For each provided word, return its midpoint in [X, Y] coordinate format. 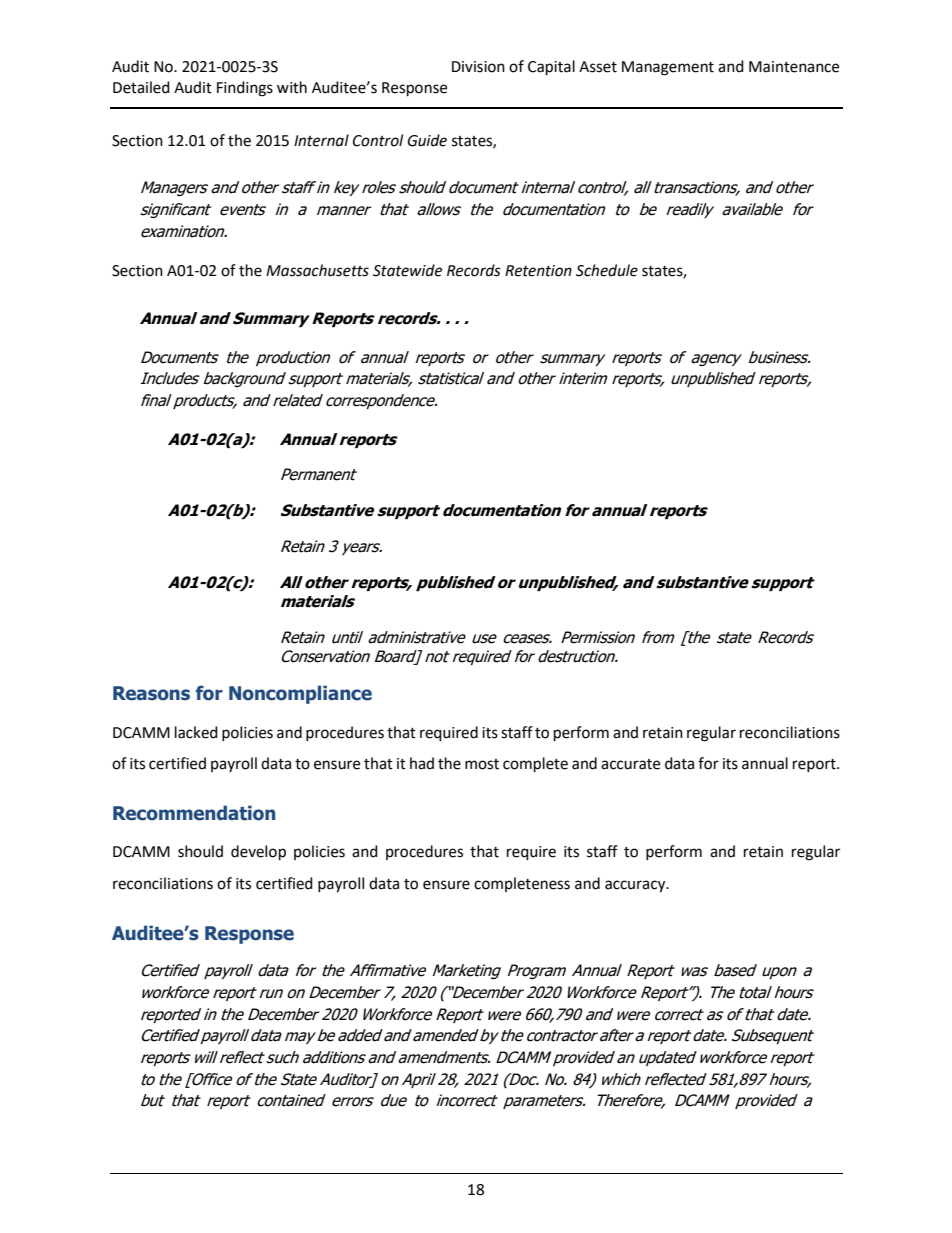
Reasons [151, 693]
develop [258, 853]
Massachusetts [317, 270]
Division [478, 67]
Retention [538, 271]
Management [668, 68]
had [422, 763]
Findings [245, 89]
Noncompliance [300, 694]
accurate [630, 764]
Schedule [607, 270]
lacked [196, 732]
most [482, 764]
